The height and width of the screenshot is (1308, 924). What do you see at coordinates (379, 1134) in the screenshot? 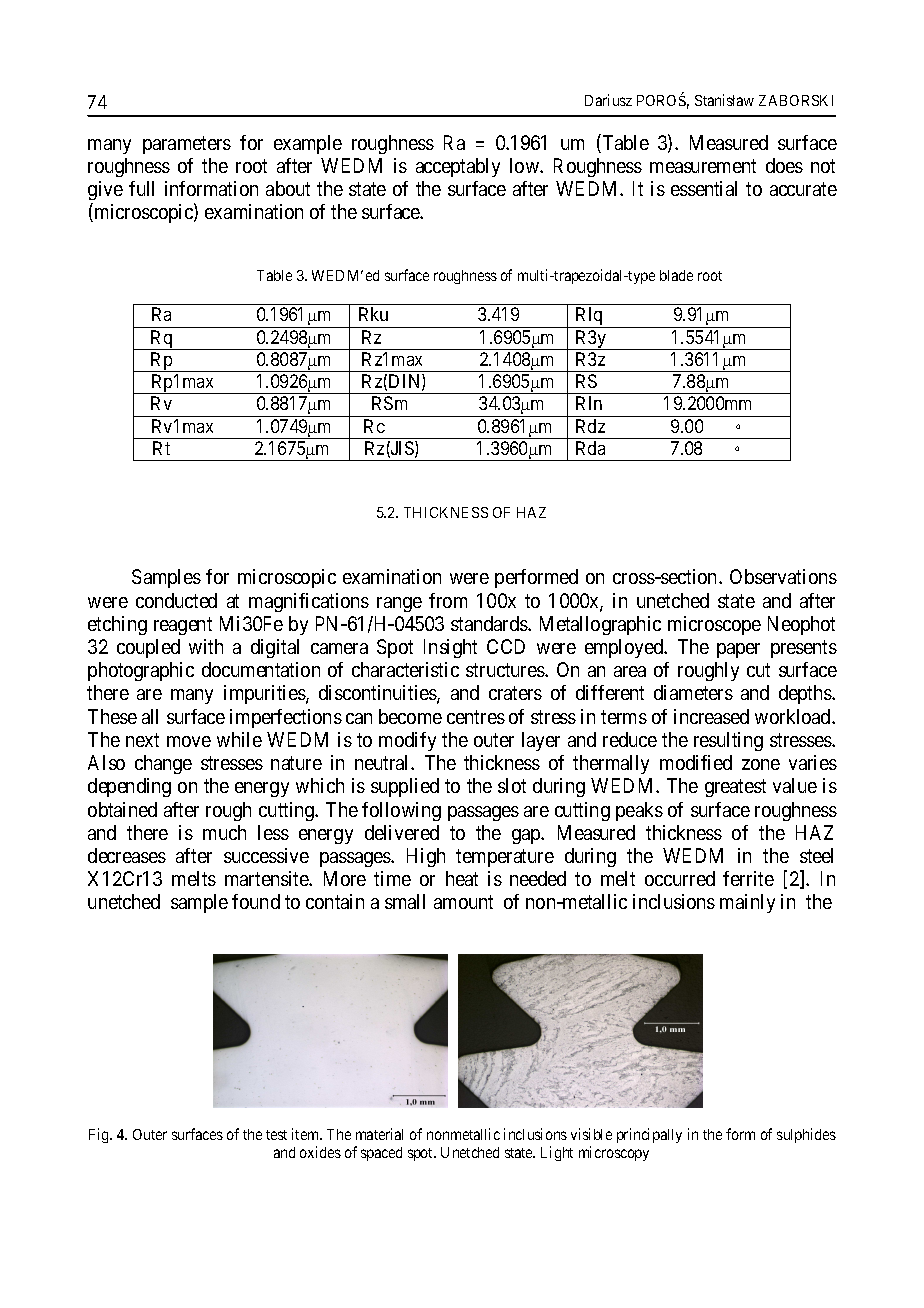
I see `material` at bounding box center [379, 1134].
